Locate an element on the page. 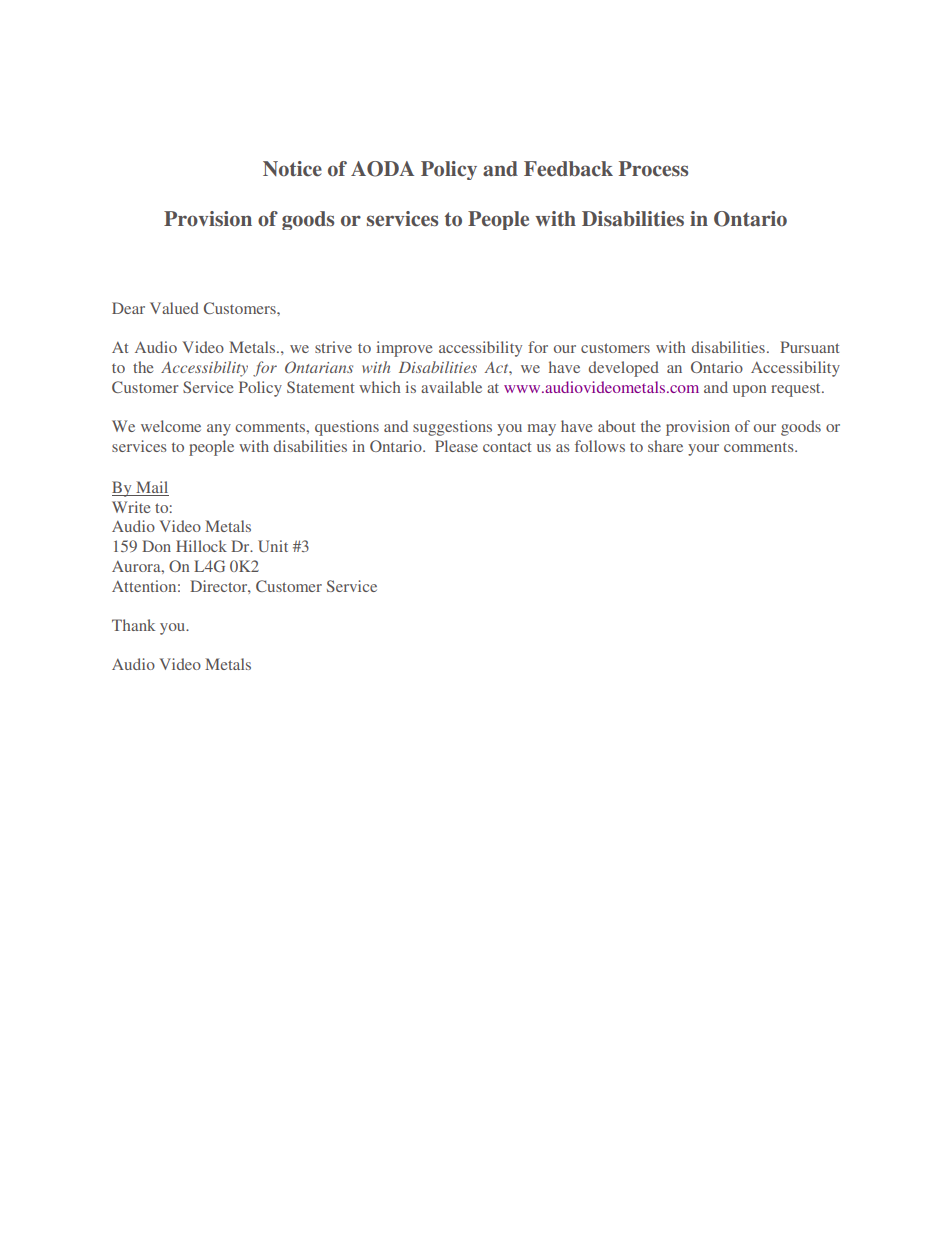 The height and width of the document is (1233, 952). upon is located at coordinates (749, 391).
